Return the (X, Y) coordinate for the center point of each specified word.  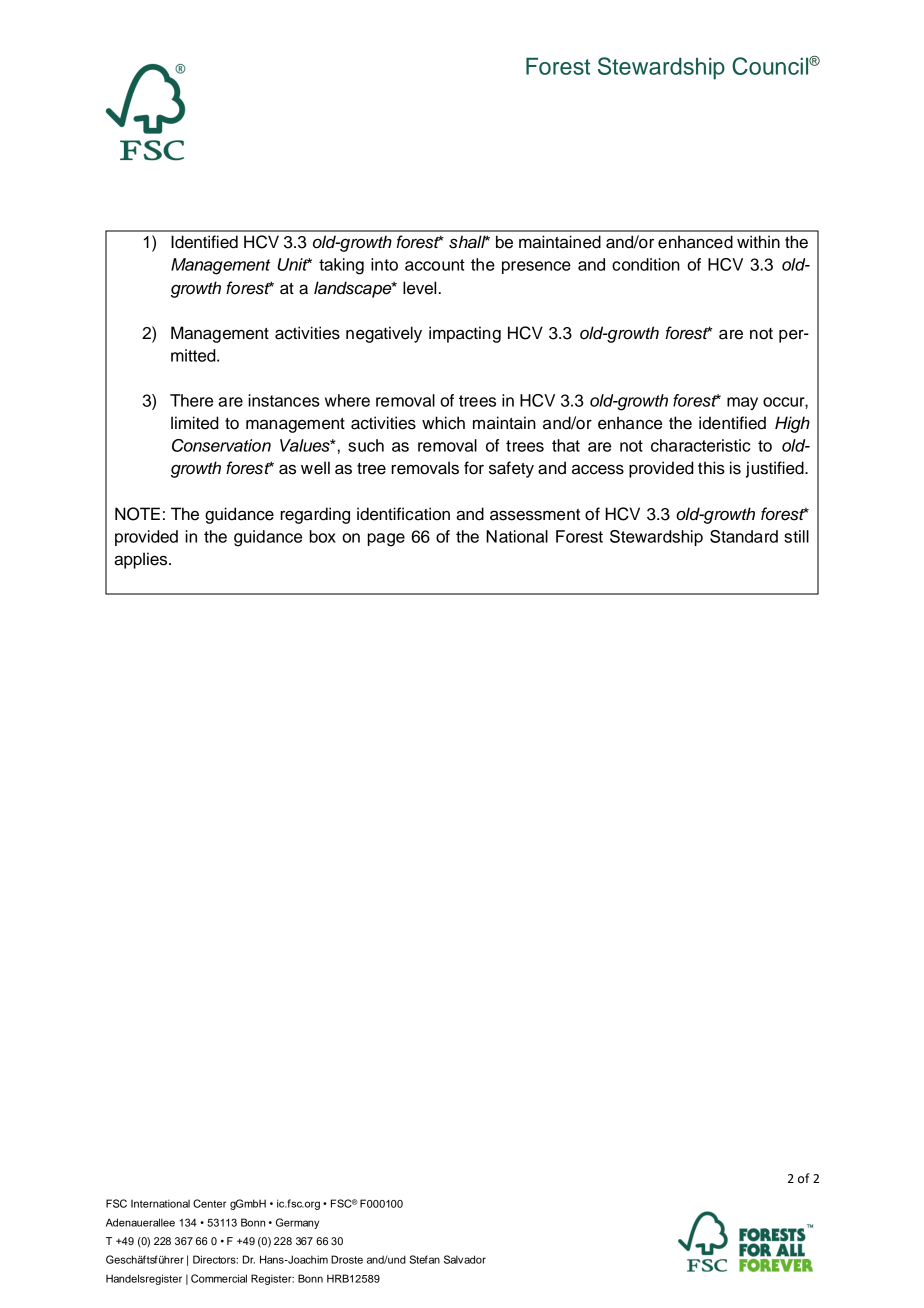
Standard (744, 536)
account (435, 265)
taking (341, 266)
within (758, 241)
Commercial (219, 1278)
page (386, 540)
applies (142, 560)
